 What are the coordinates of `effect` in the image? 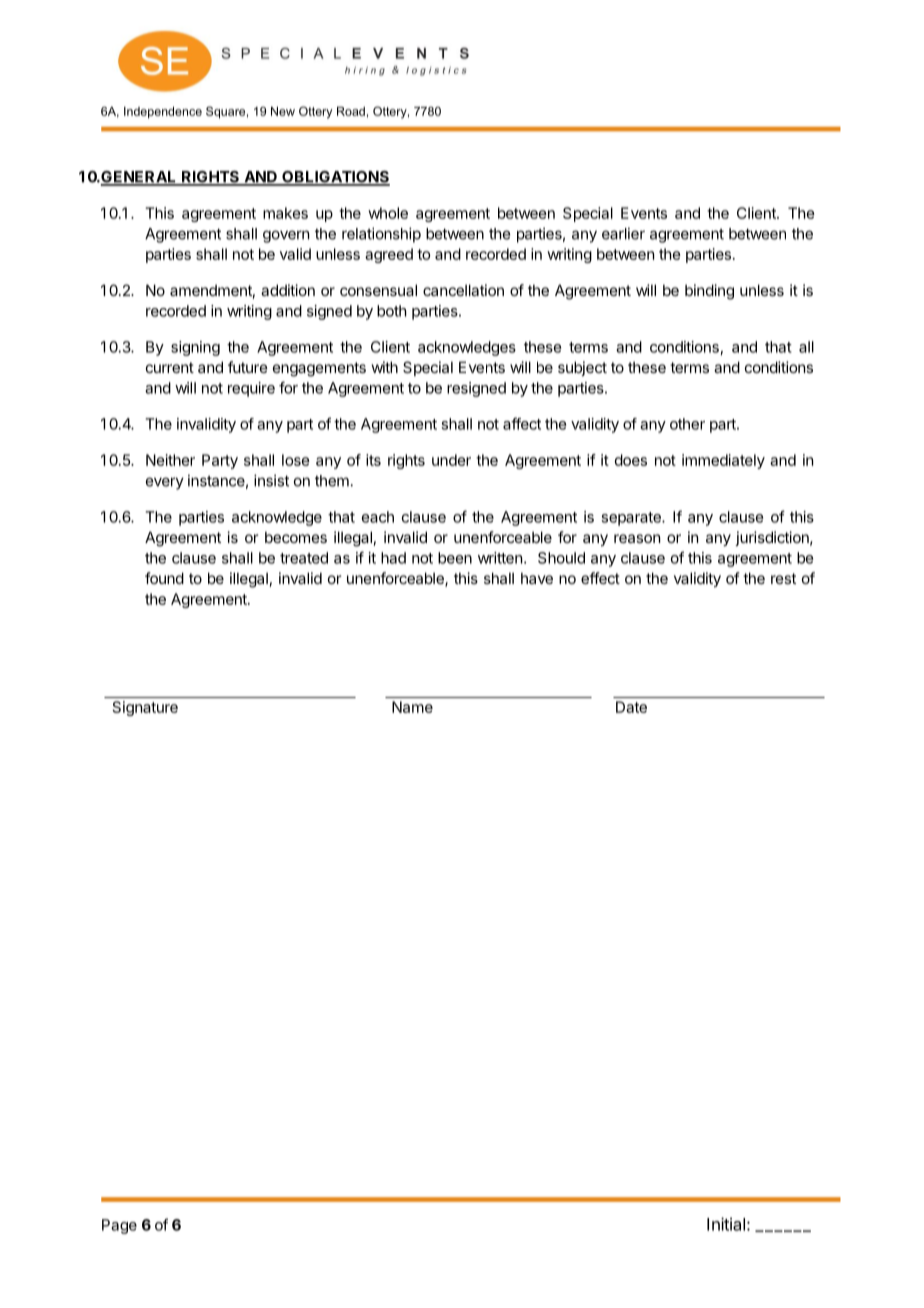 It's located at (600, 578).
